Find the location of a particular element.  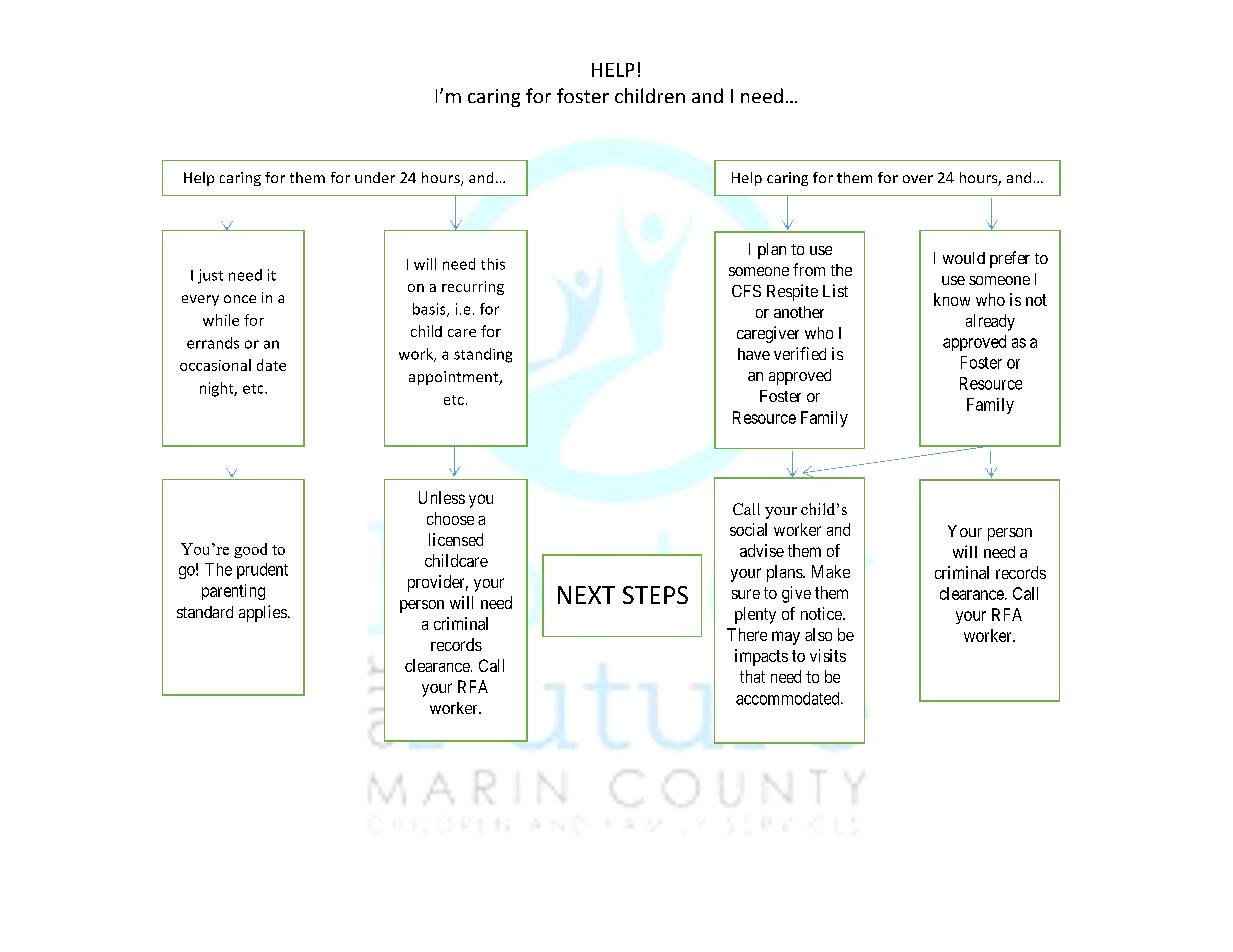

standing is located at coordinates (483, 355).
